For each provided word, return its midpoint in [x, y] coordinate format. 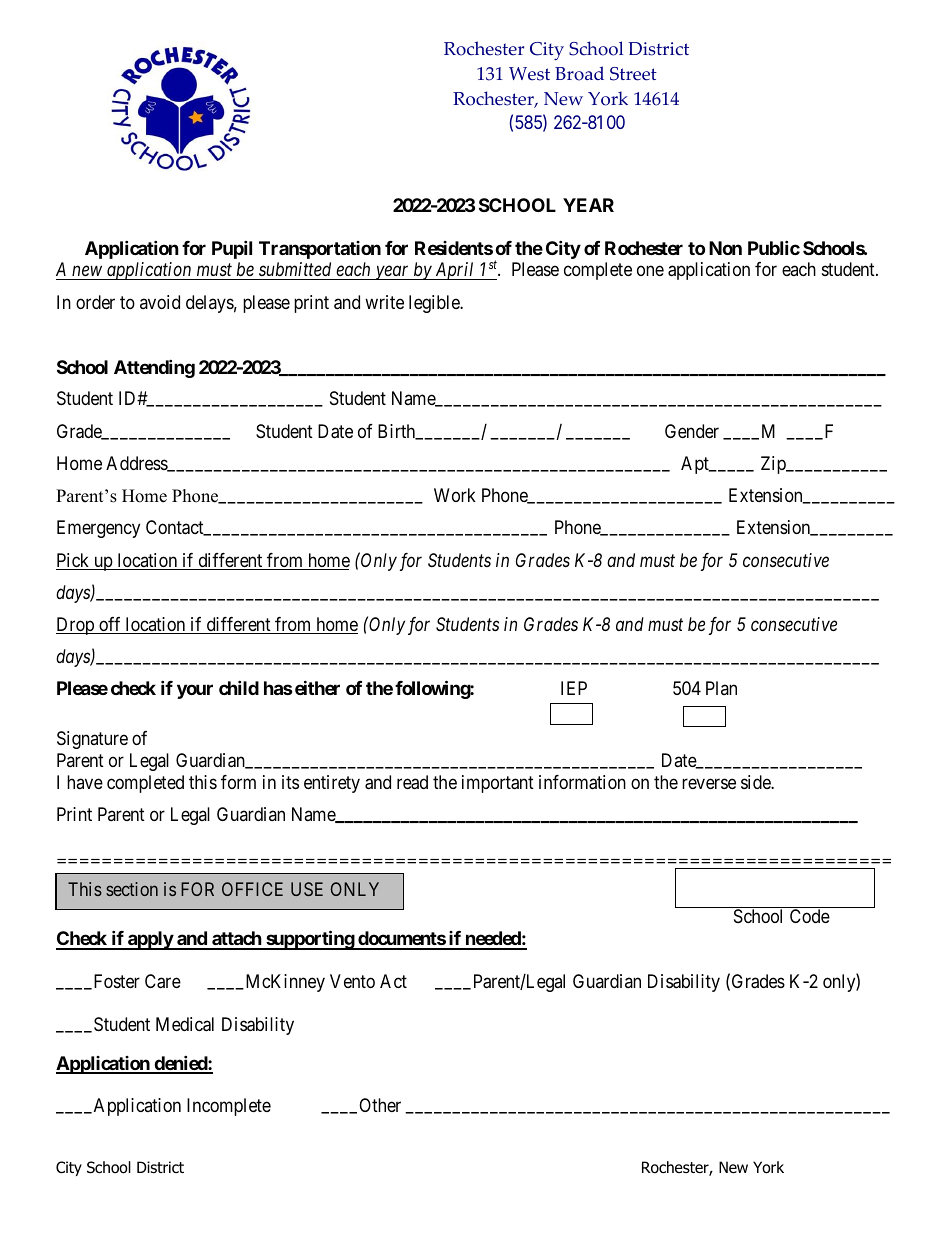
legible [435, 304]
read [412, 782]
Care [163, 981]
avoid [160, 302]
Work [455, 495]
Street [633, 74]
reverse [709, 783]
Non [725, 248]
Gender [692, 431]
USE [307, 889]
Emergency [98, 529]
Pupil [232, 249]
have [85, 782]
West [529, 74]
